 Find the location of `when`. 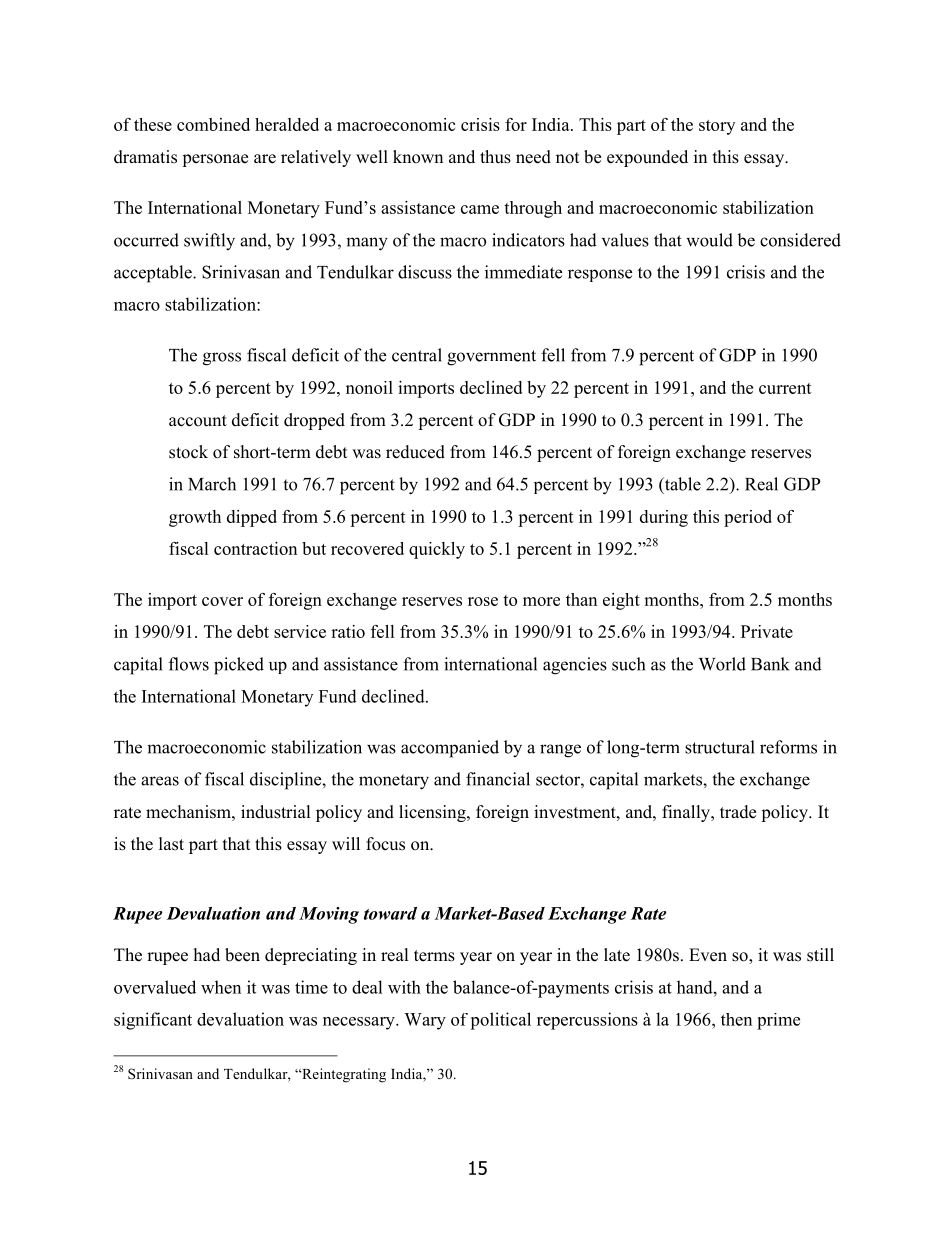

when is located at coordinates (221, 987).
